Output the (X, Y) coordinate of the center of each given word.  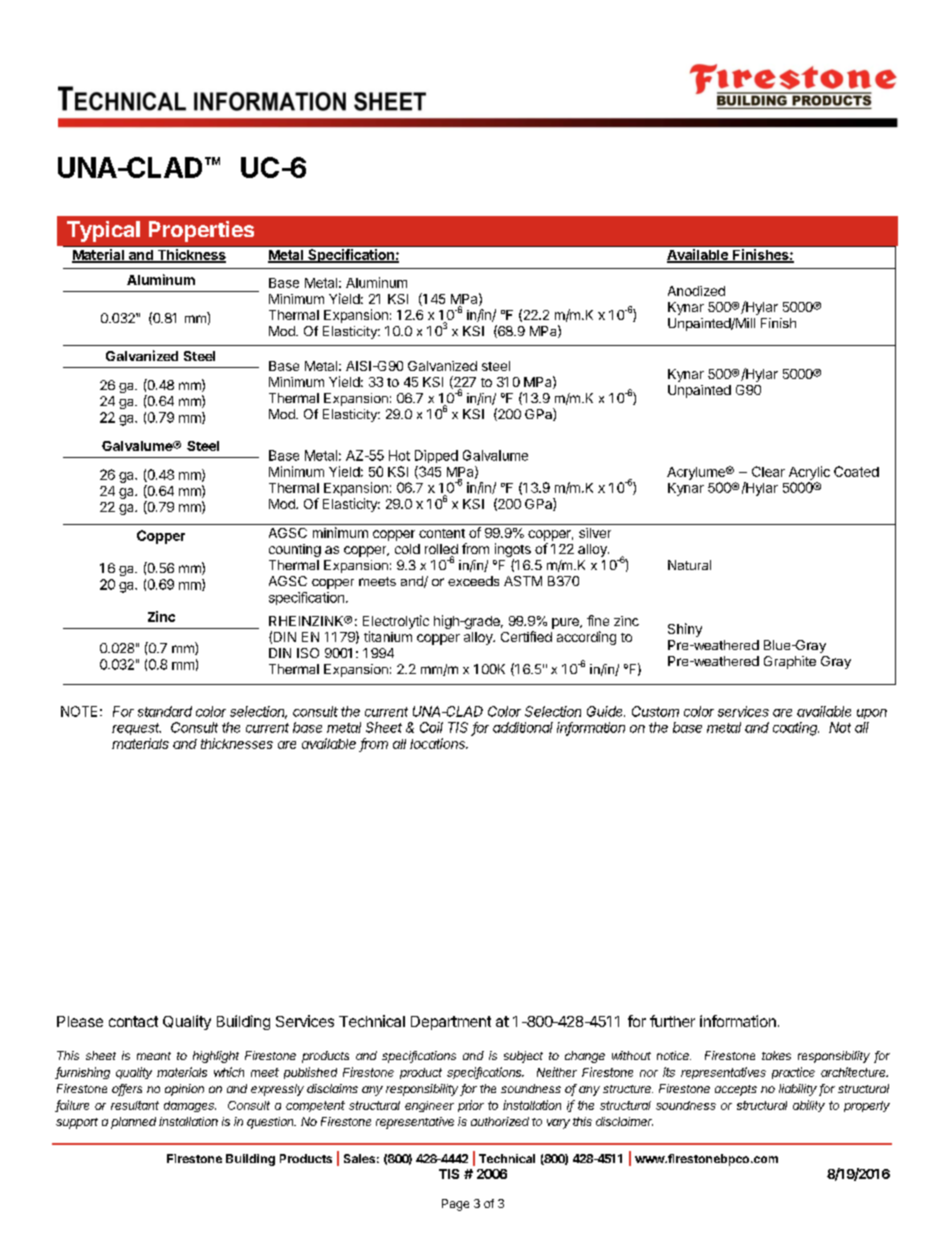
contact (133, 1021)
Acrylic (809, 473)
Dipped (436, 456)
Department (451, 1023)
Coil (431, 727)
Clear (768, 471)
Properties (201, 231)
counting (295, 550)
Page (455, 1205)
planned (133, 1123)
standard (165, 711)
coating (796, 729)
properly (867, 1106)
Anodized (696, 291)
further (672, 1021)
